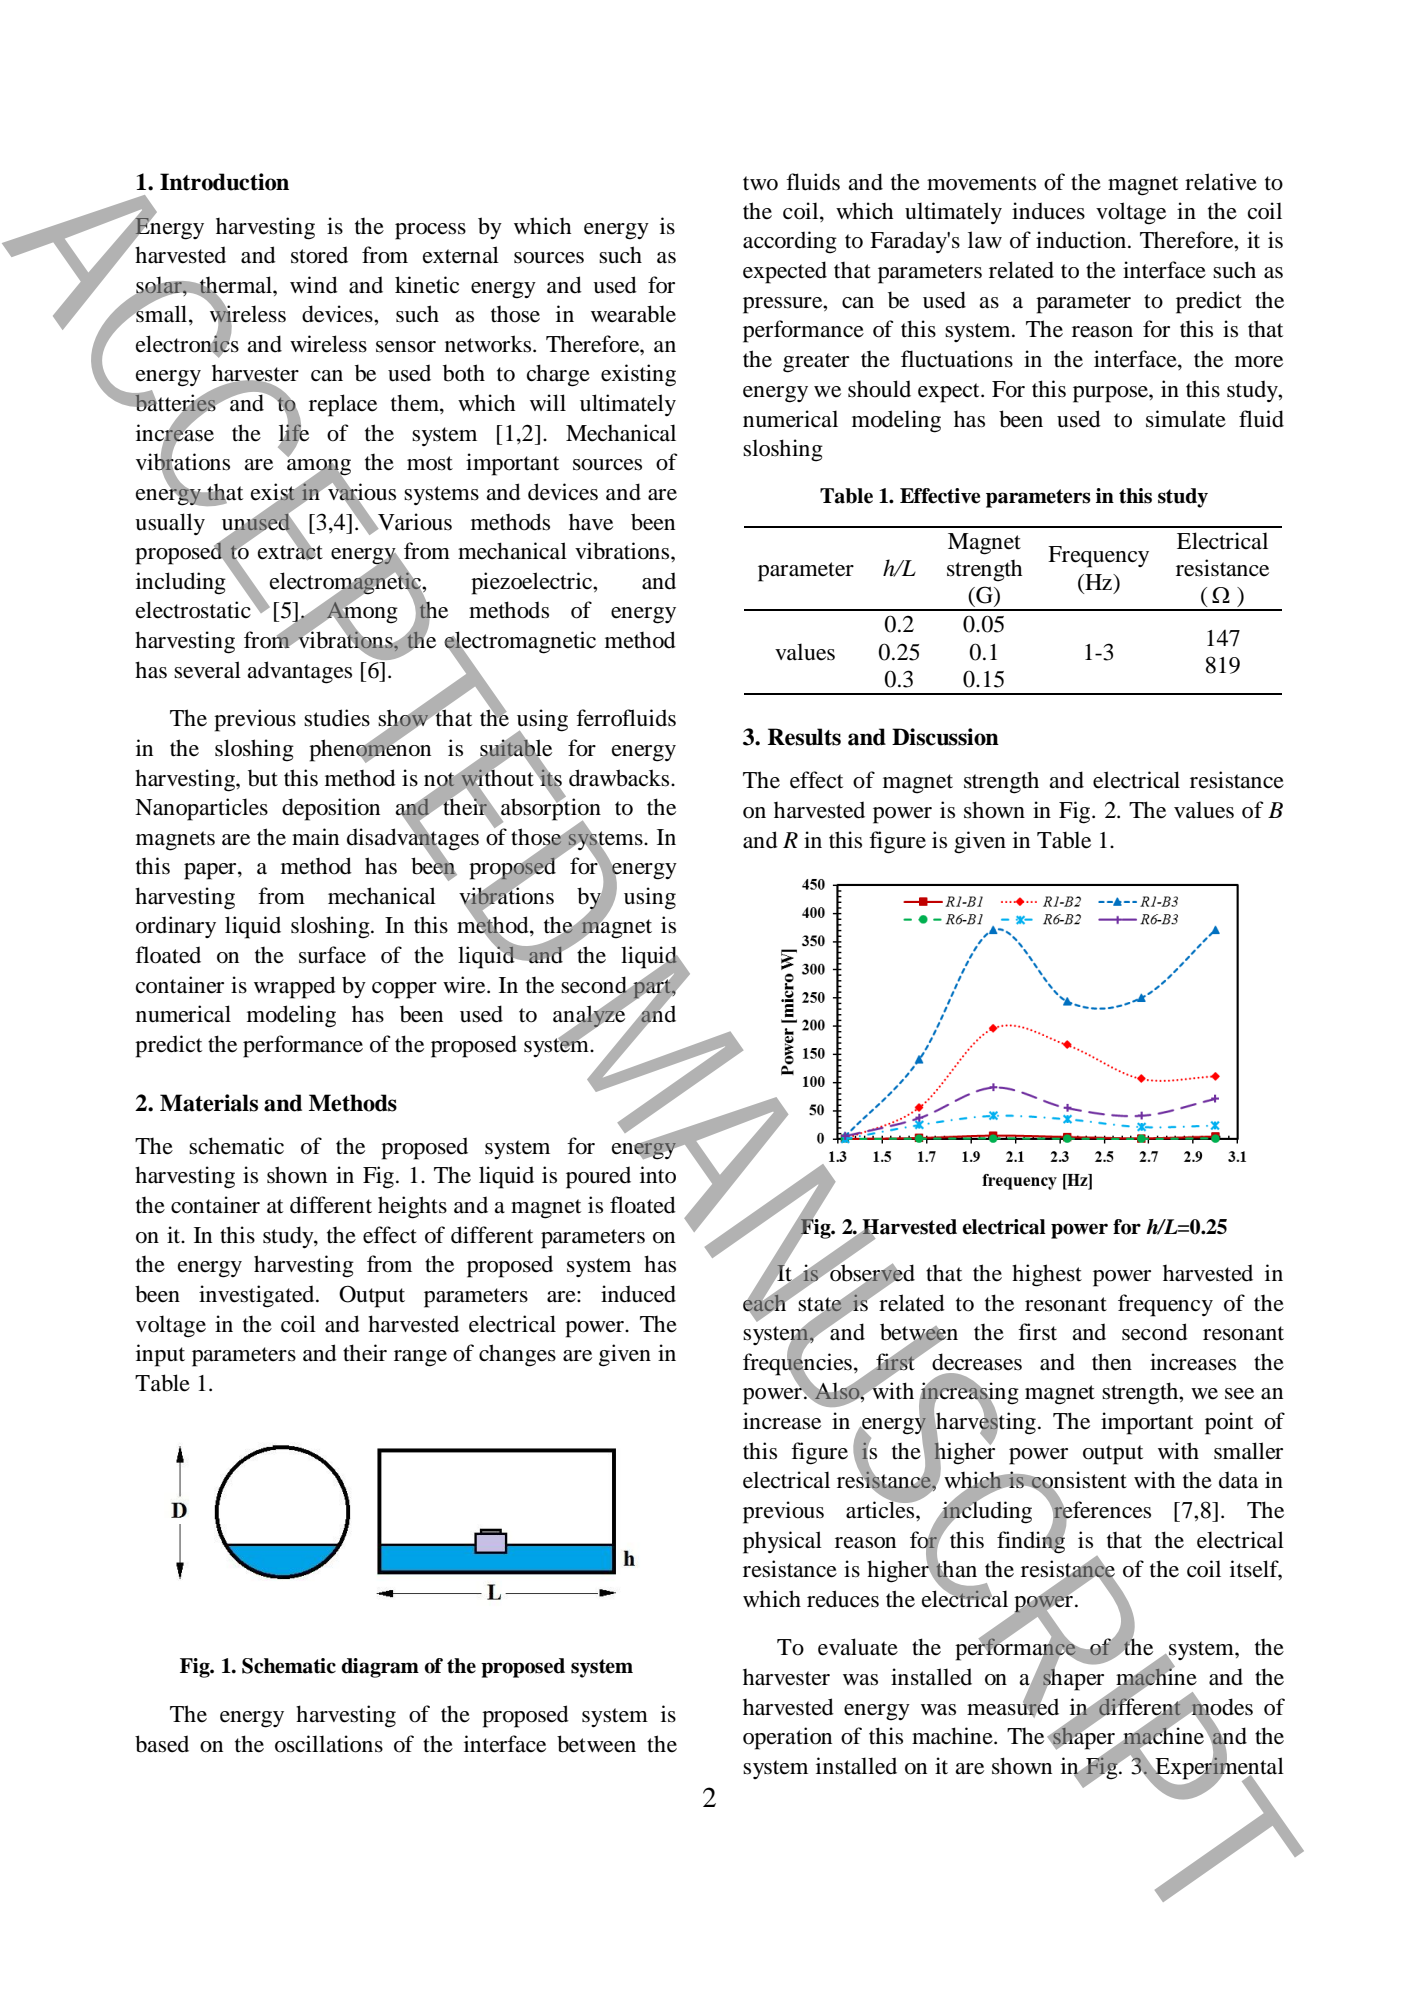 The image size is (1419, 2008). I want to click on according, so click(790, 242).
